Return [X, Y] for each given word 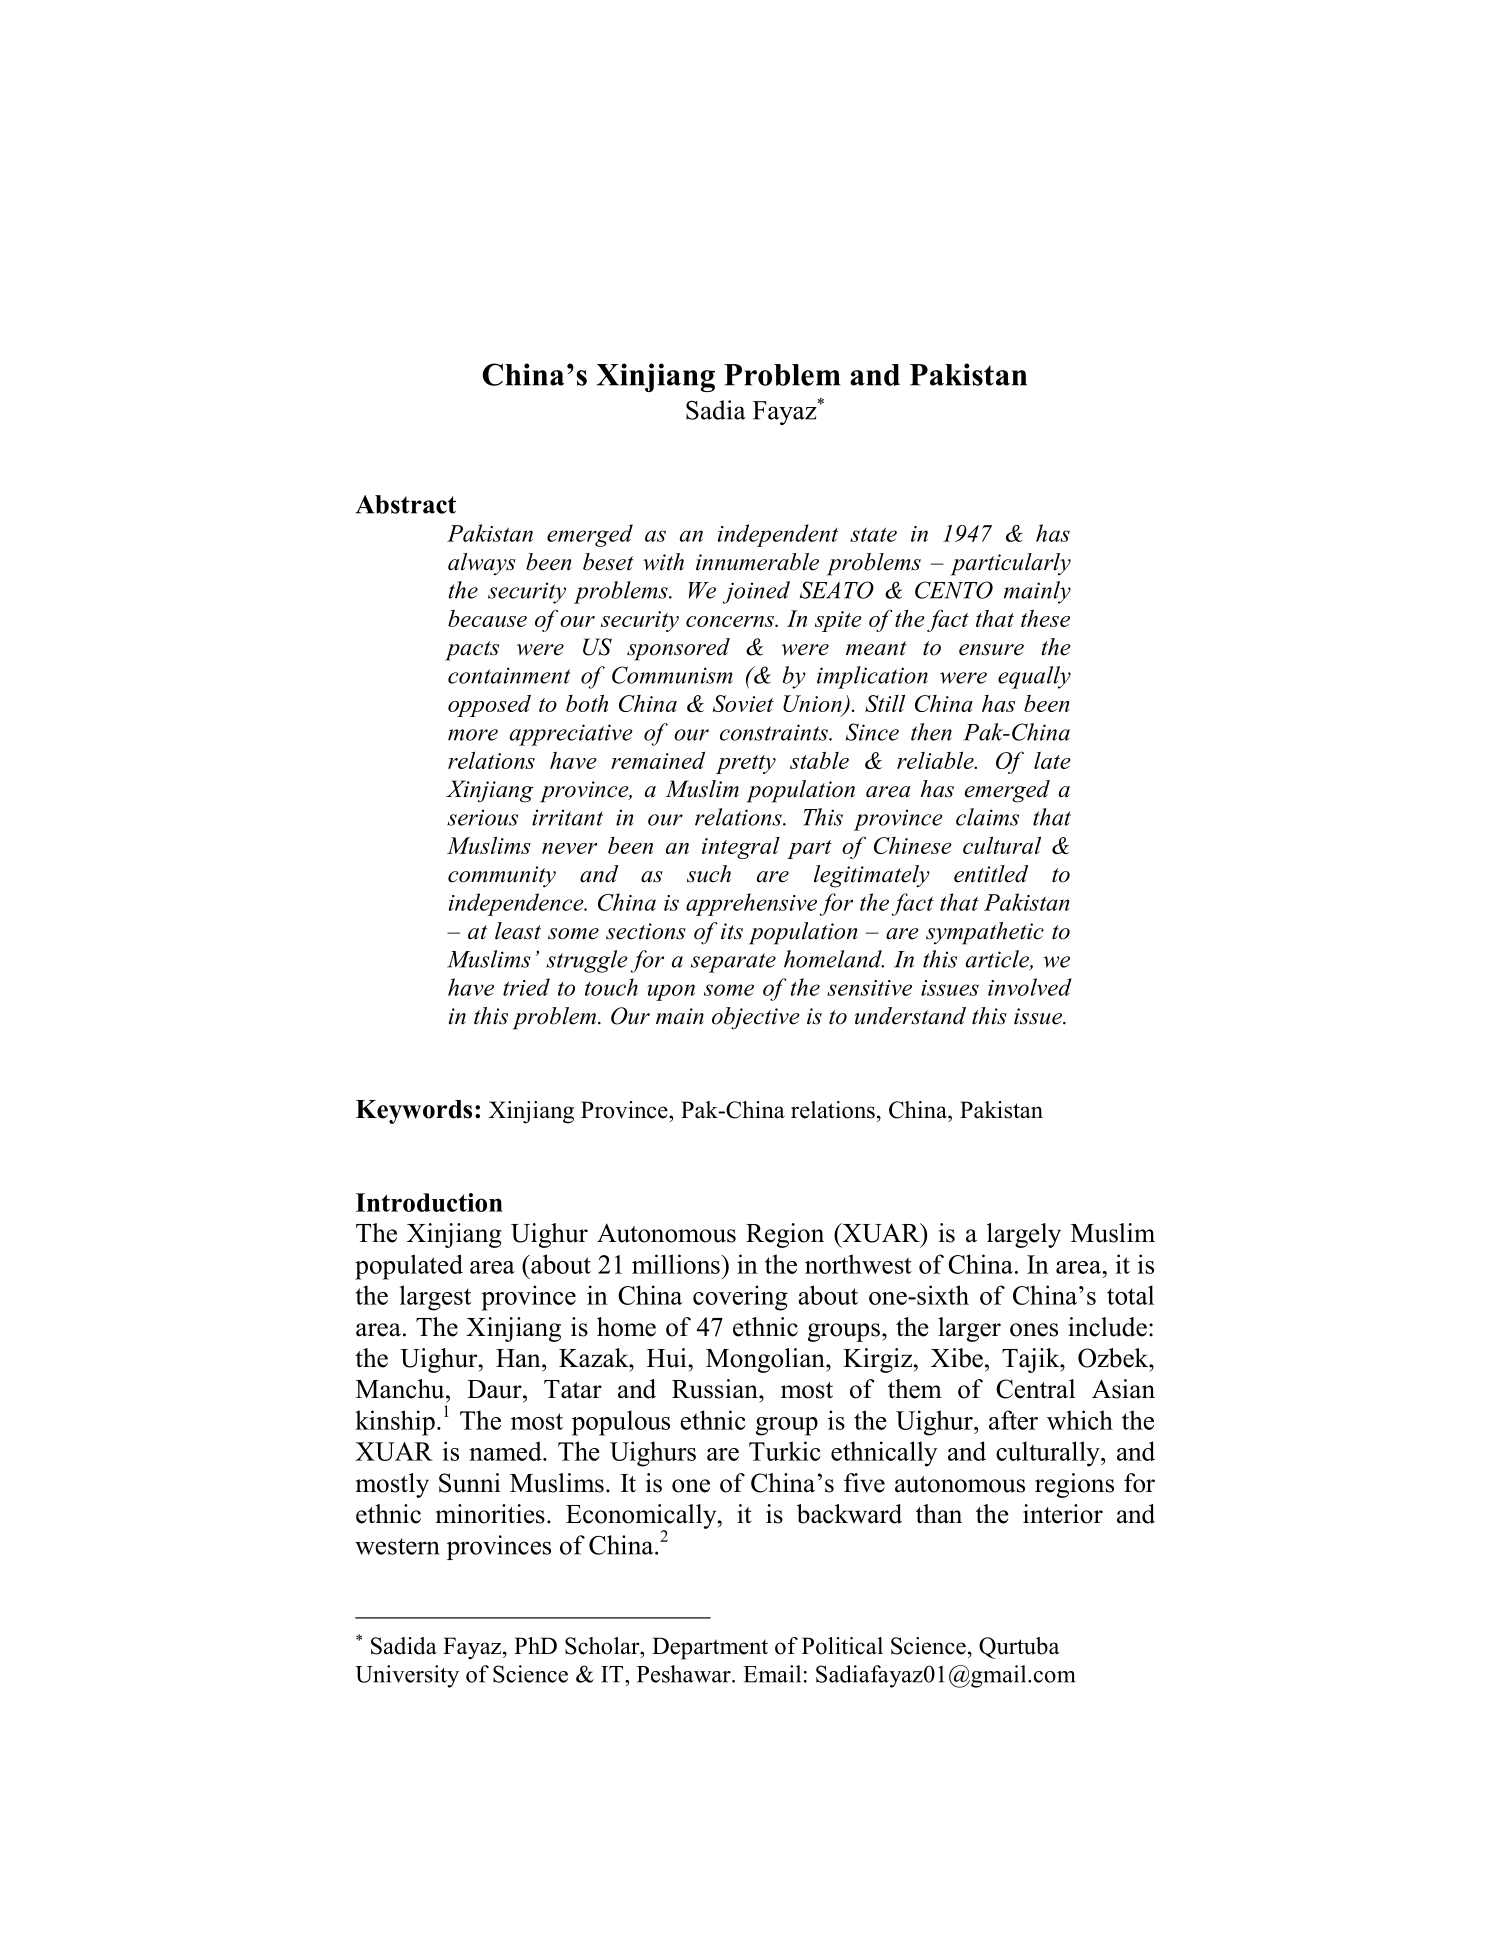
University [407, 1676]
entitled [991, 874]
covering [740, 1298]
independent [778, 535]
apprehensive [751, 904]
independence [517, 904]
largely [1024, 1235]
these [1045, 618]
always [482, 564]
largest [435, 1298]
